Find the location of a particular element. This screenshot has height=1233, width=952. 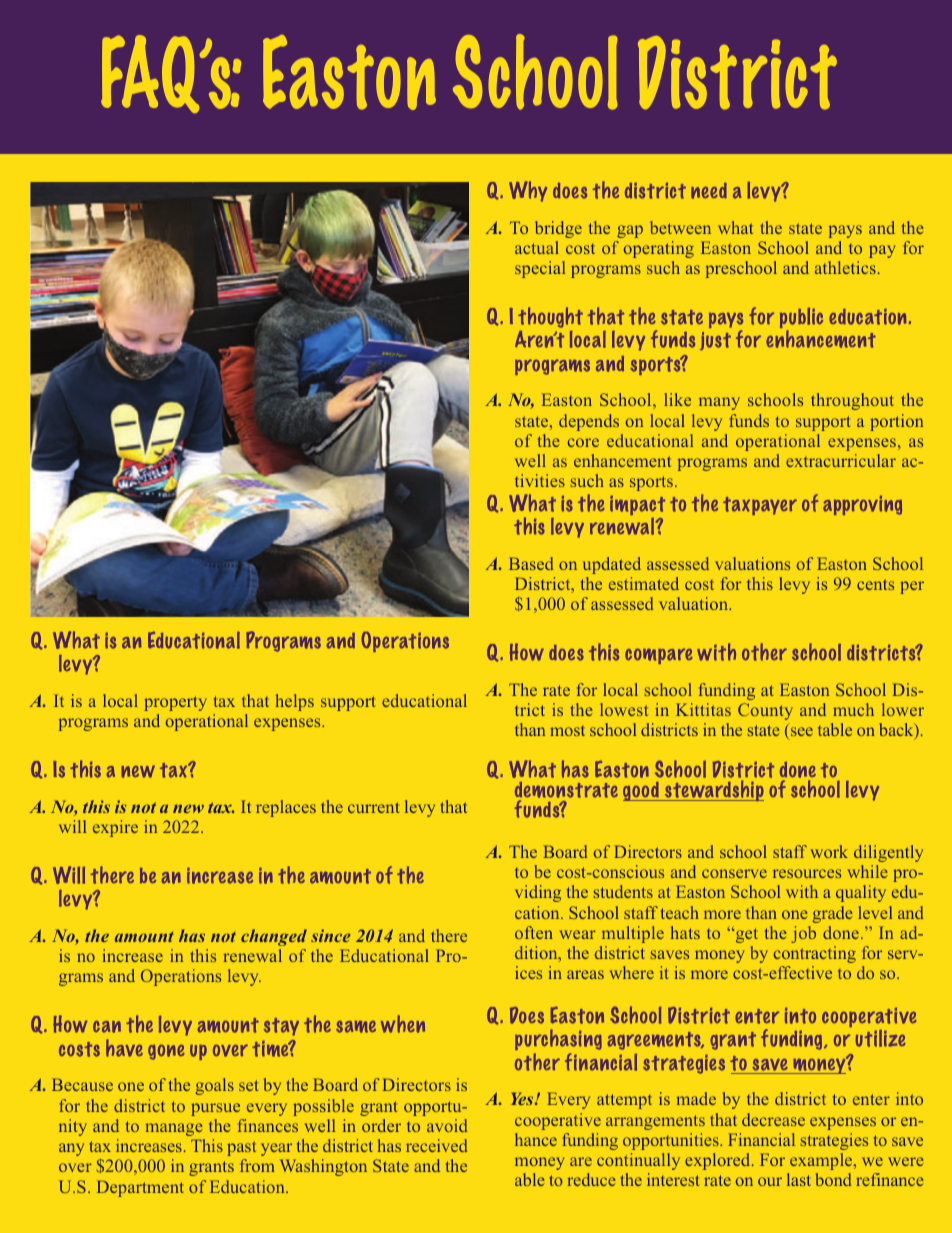

actual is located at coordinates (537, 247).
